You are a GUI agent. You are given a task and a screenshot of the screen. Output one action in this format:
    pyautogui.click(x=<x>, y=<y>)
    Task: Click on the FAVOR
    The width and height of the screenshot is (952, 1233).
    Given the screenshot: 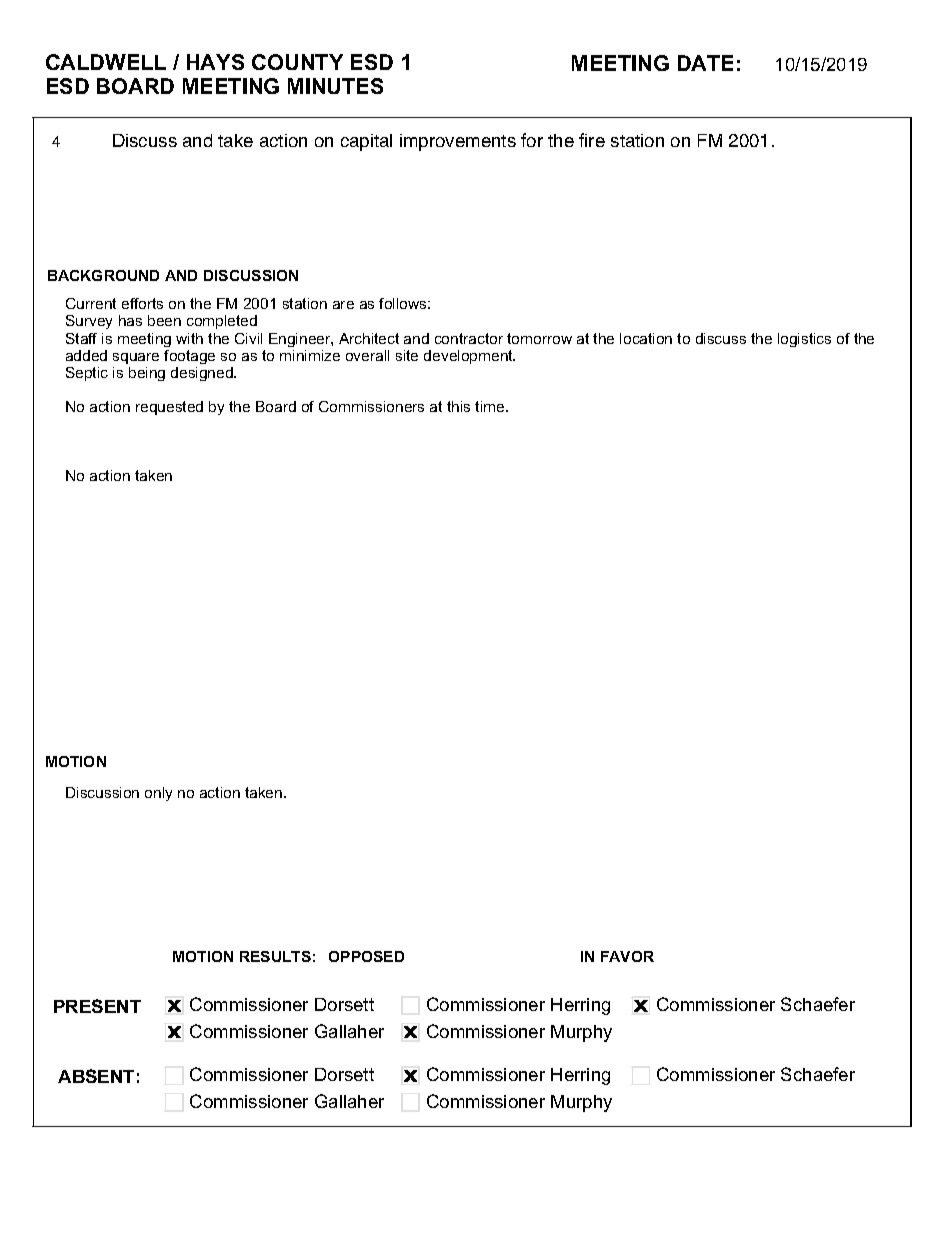 What is the action you would take?
    pyautogui.click(x=627, y=956)
